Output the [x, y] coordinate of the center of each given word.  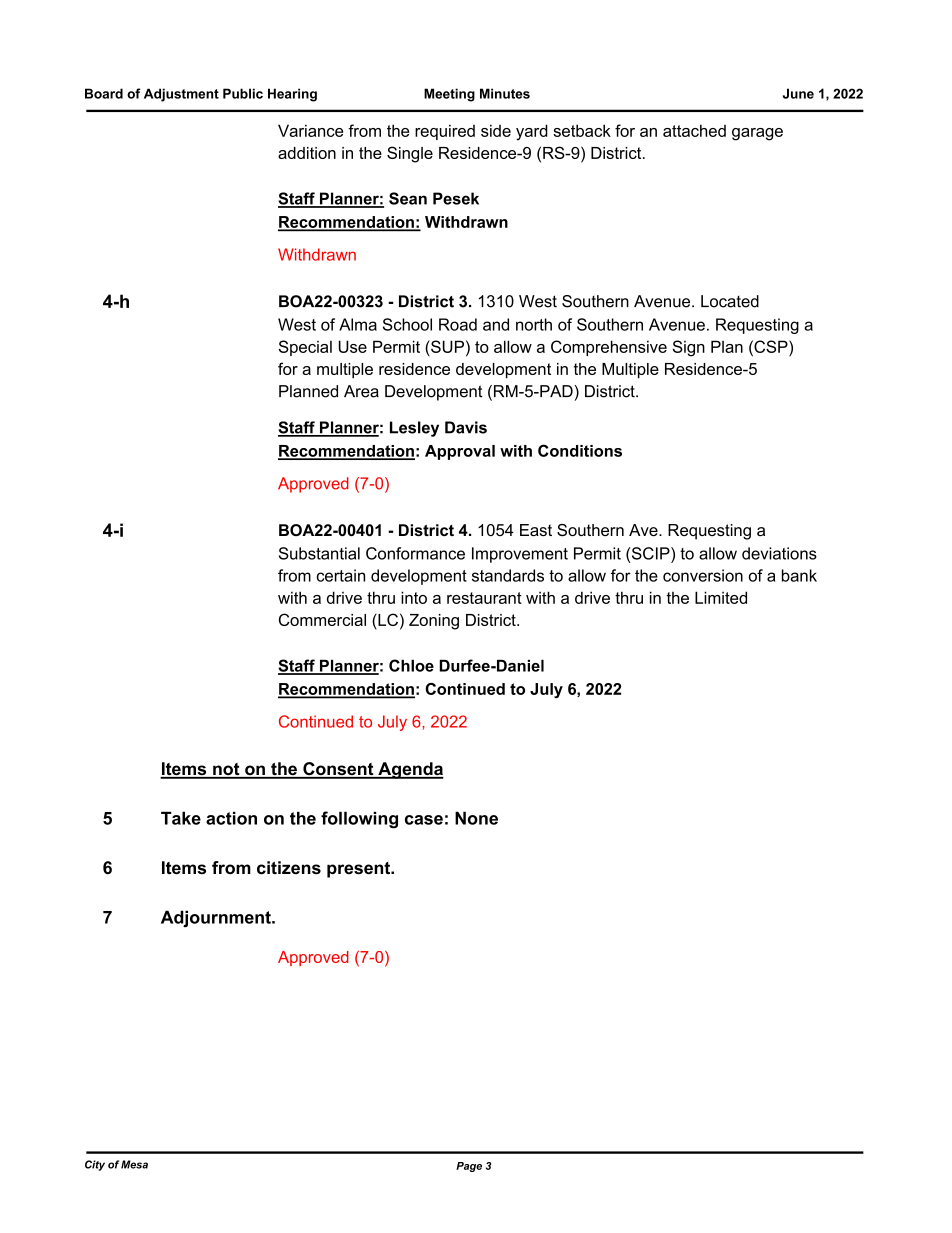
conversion [703, 575]
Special [305, 348]
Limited [721, 597]
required [445, 132]
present [360, 870]
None [476, 818]
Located [730, 301]
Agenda [410, 770]
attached [694, 130]
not [226, 770]
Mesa [134, 1164]
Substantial [319, 553]
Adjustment [181, 95]
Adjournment [217, 919]
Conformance [415, 553]
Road [458, 324]
